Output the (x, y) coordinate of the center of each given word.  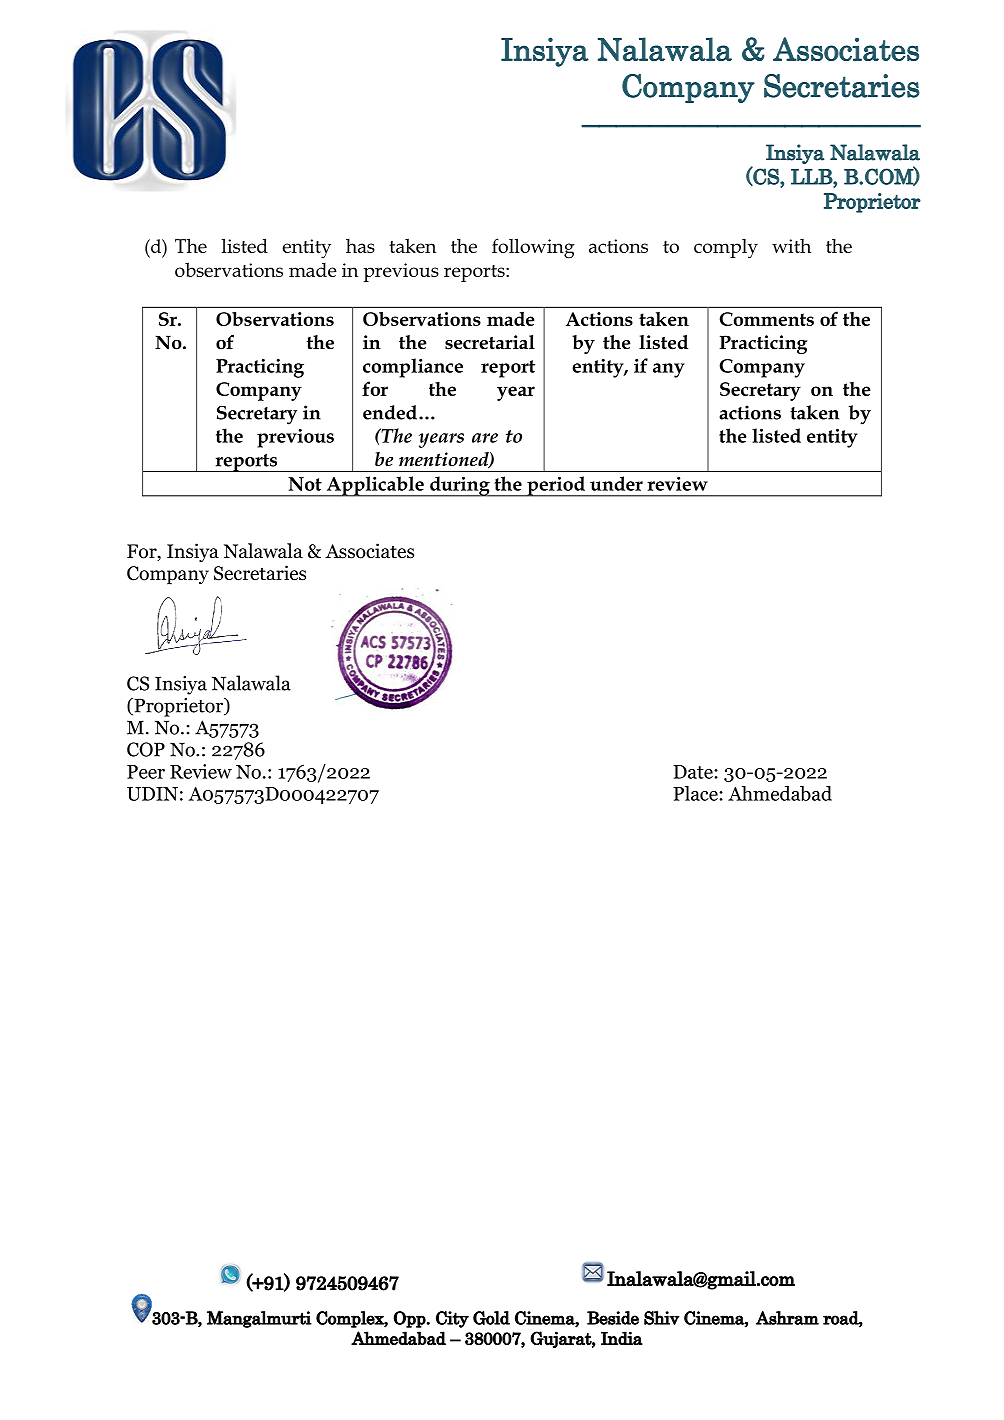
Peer (146, 772)
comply (726, 248)
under (616, 483)
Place (696, 793)
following (533, 248)
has (360, 246)
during (460, 486)
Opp (410, 1319)
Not (305, 484)
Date (694, 772)
